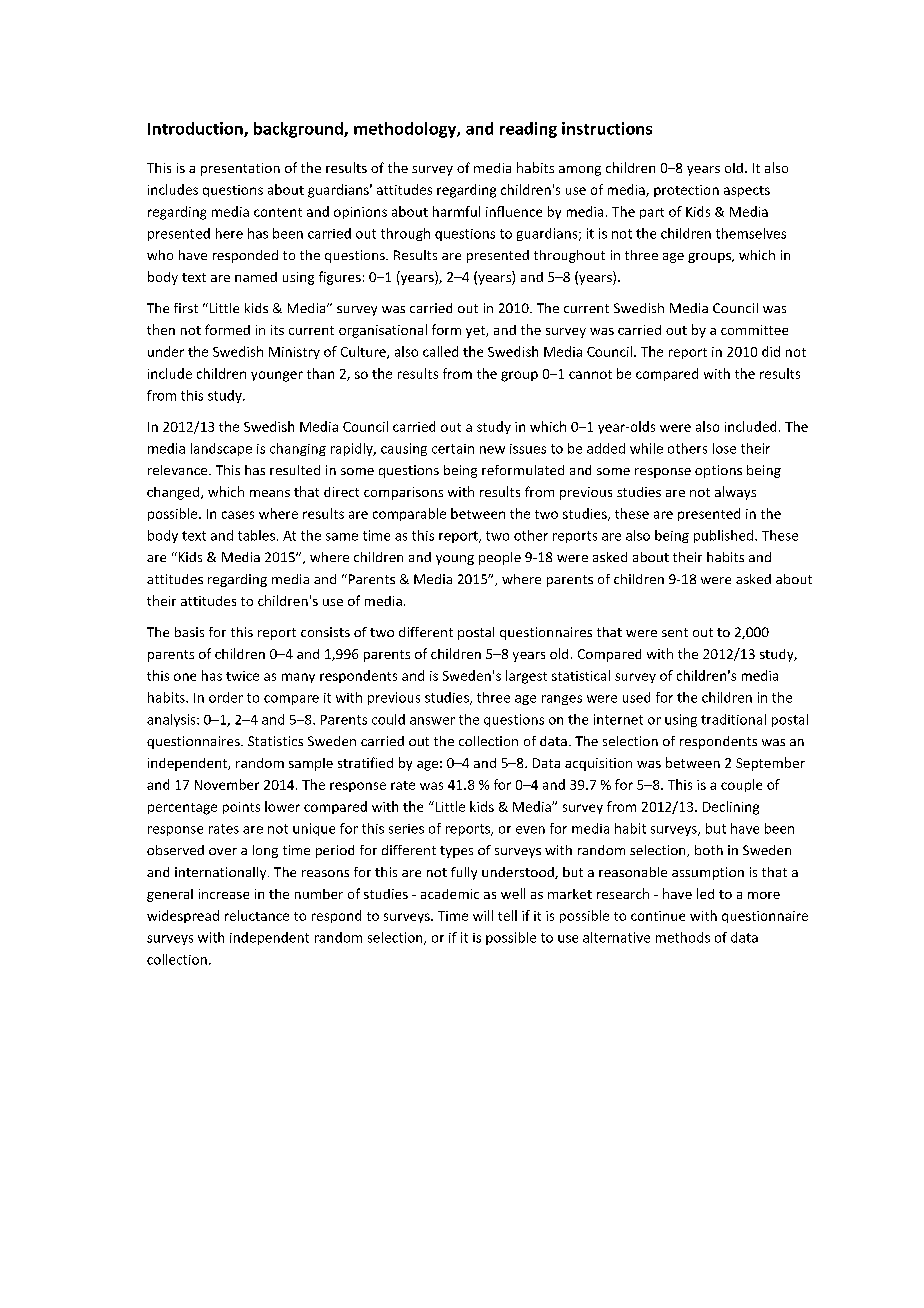 This image has height=1308, width=924. I want to click on landscape, so click(221, 449).
